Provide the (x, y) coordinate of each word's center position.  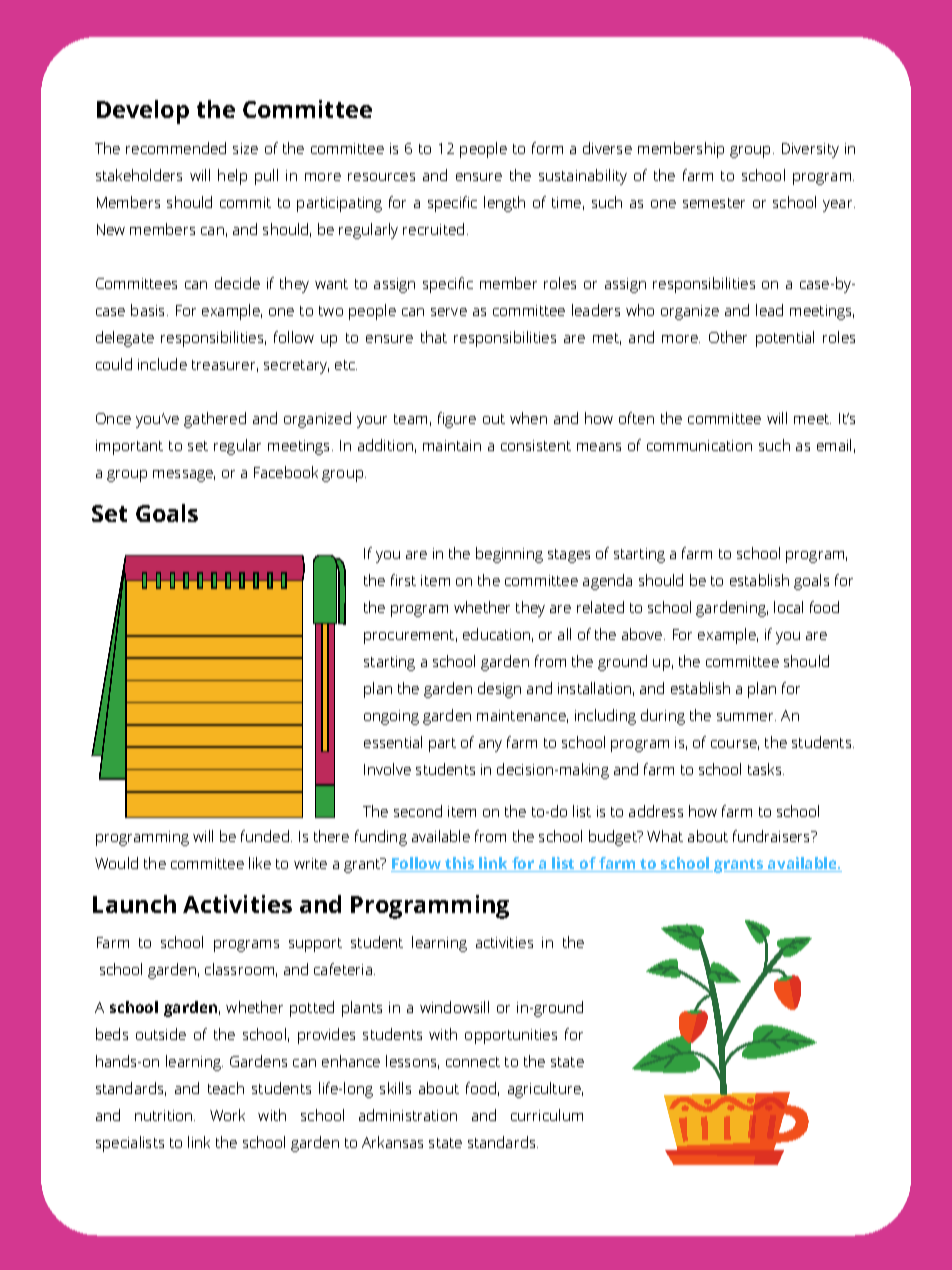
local (788, 607)
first (403, 580)
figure (457, 420)
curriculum (547, 1115)
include (162, 364)
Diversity (810, 150)
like (260, 863)
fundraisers (772, 836)
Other (728, 337)
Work (227, 1115)
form (547, 148)
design (499, 690)
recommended (176, 148)
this (460, 864)
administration (408, 1115)
